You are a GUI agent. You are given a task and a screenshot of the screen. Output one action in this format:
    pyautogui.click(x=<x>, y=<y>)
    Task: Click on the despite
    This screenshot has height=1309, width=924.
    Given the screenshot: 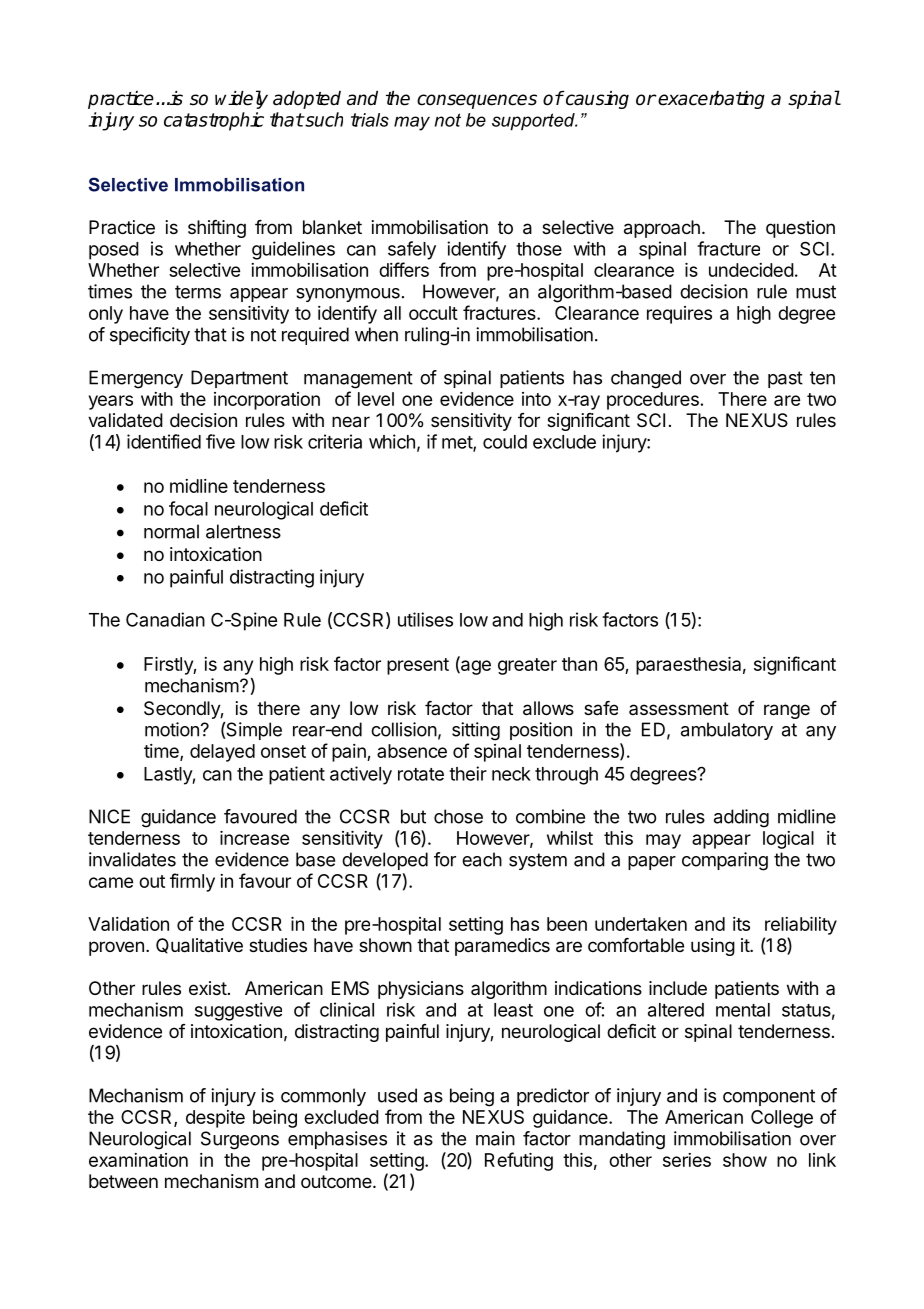 What is the action you would take?
    pyautogui.click(x=215, y=1119)
